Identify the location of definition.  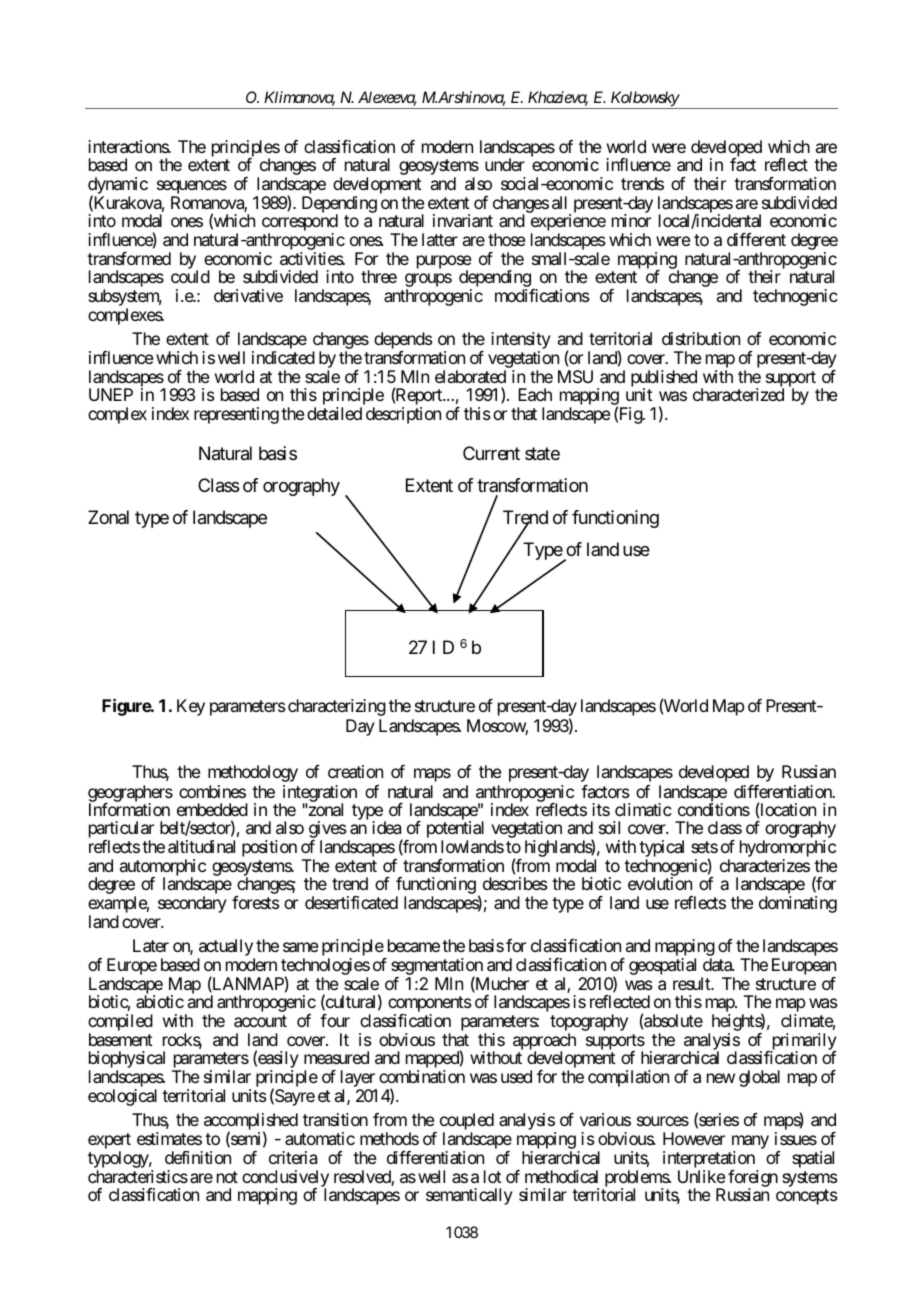
(198, 1157).
